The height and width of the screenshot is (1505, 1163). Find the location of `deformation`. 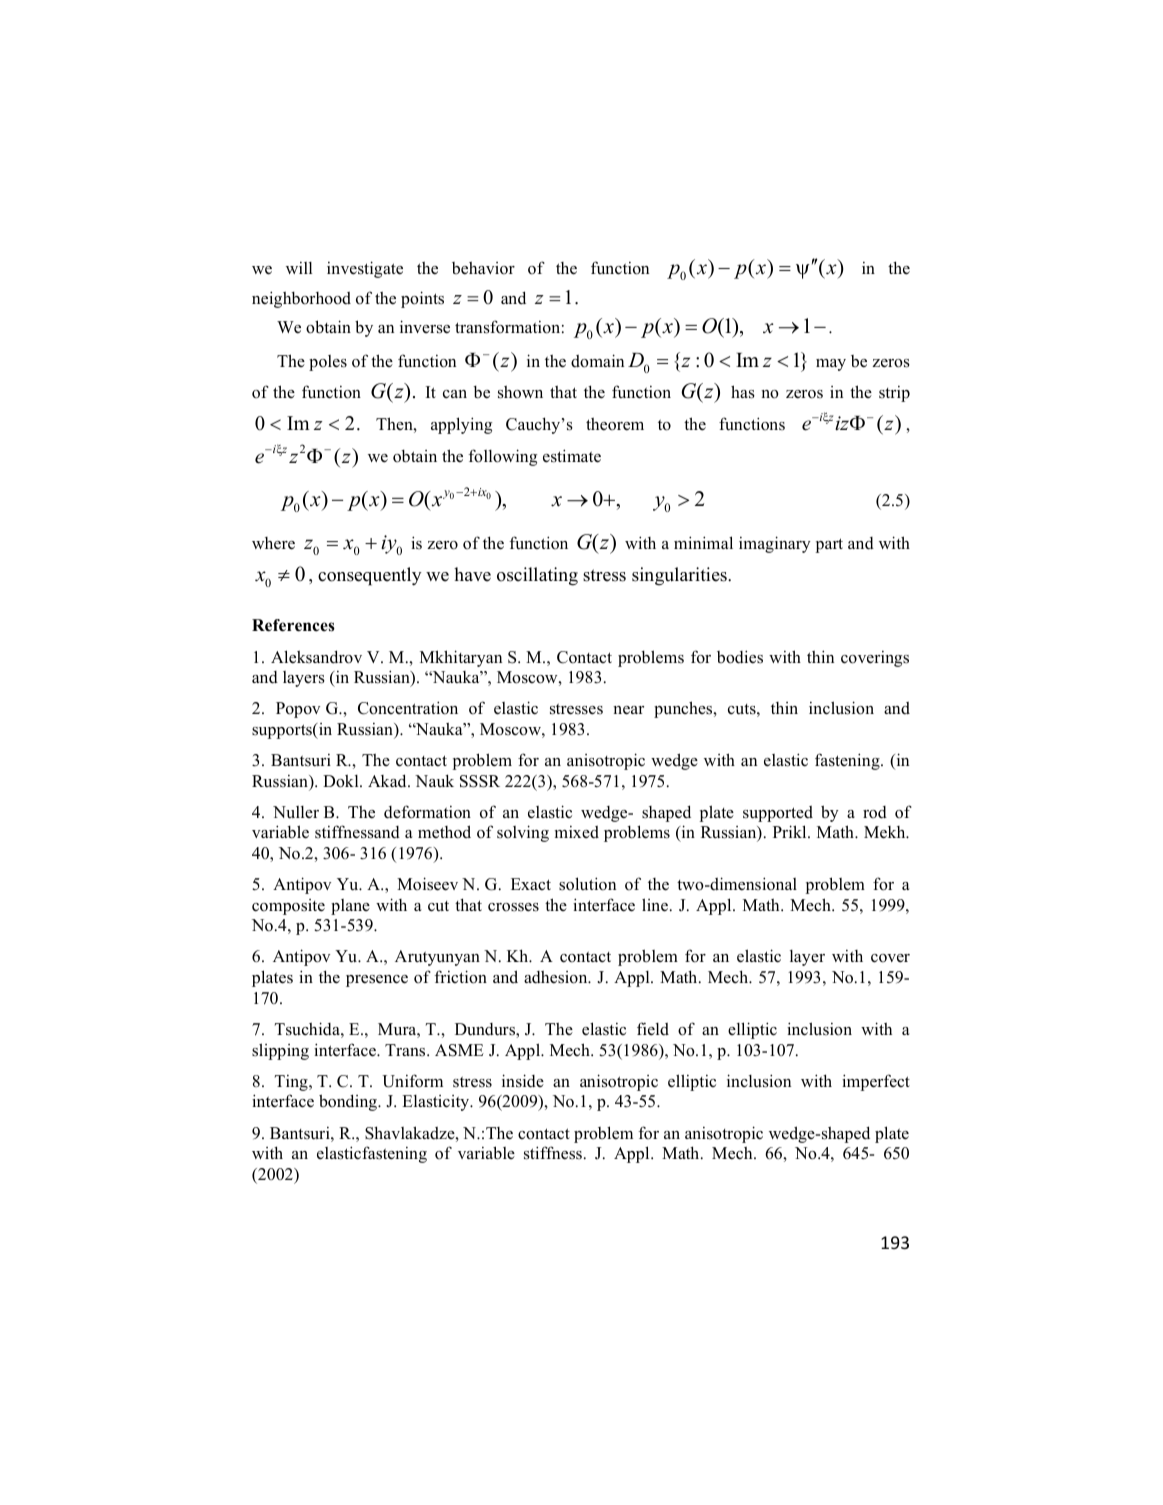

deformation is located at coordinates (427, 812).
